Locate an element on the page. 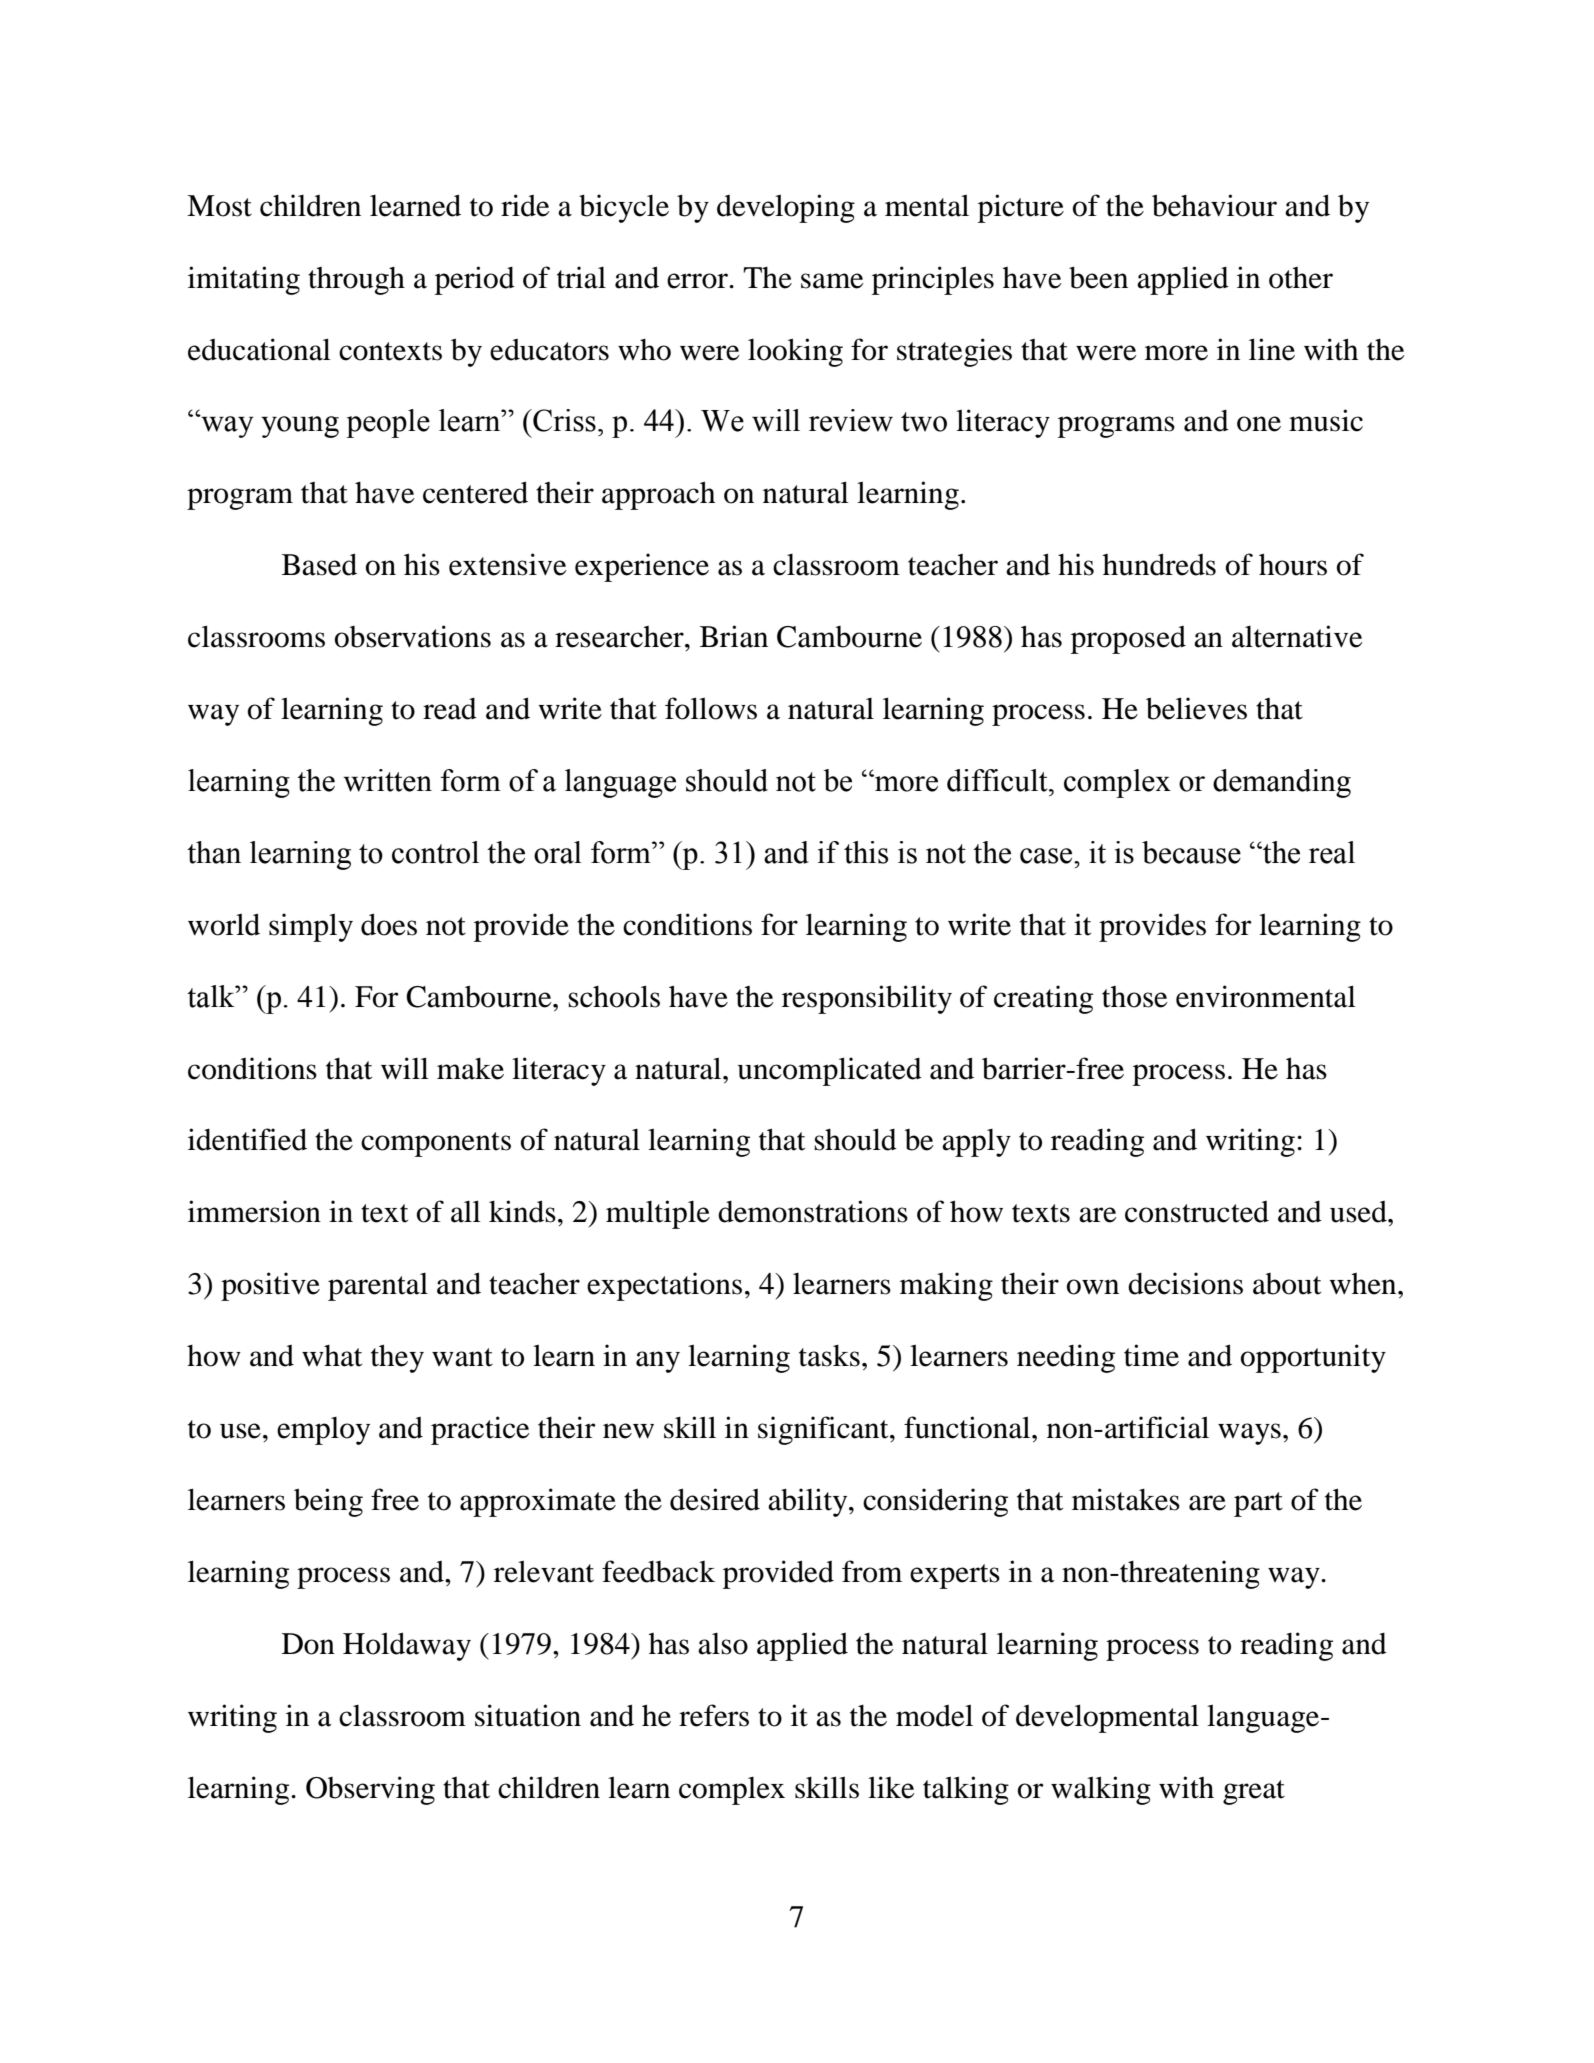 This image has height=2063, width=1594. simply is located at coordinates (311, 927).
